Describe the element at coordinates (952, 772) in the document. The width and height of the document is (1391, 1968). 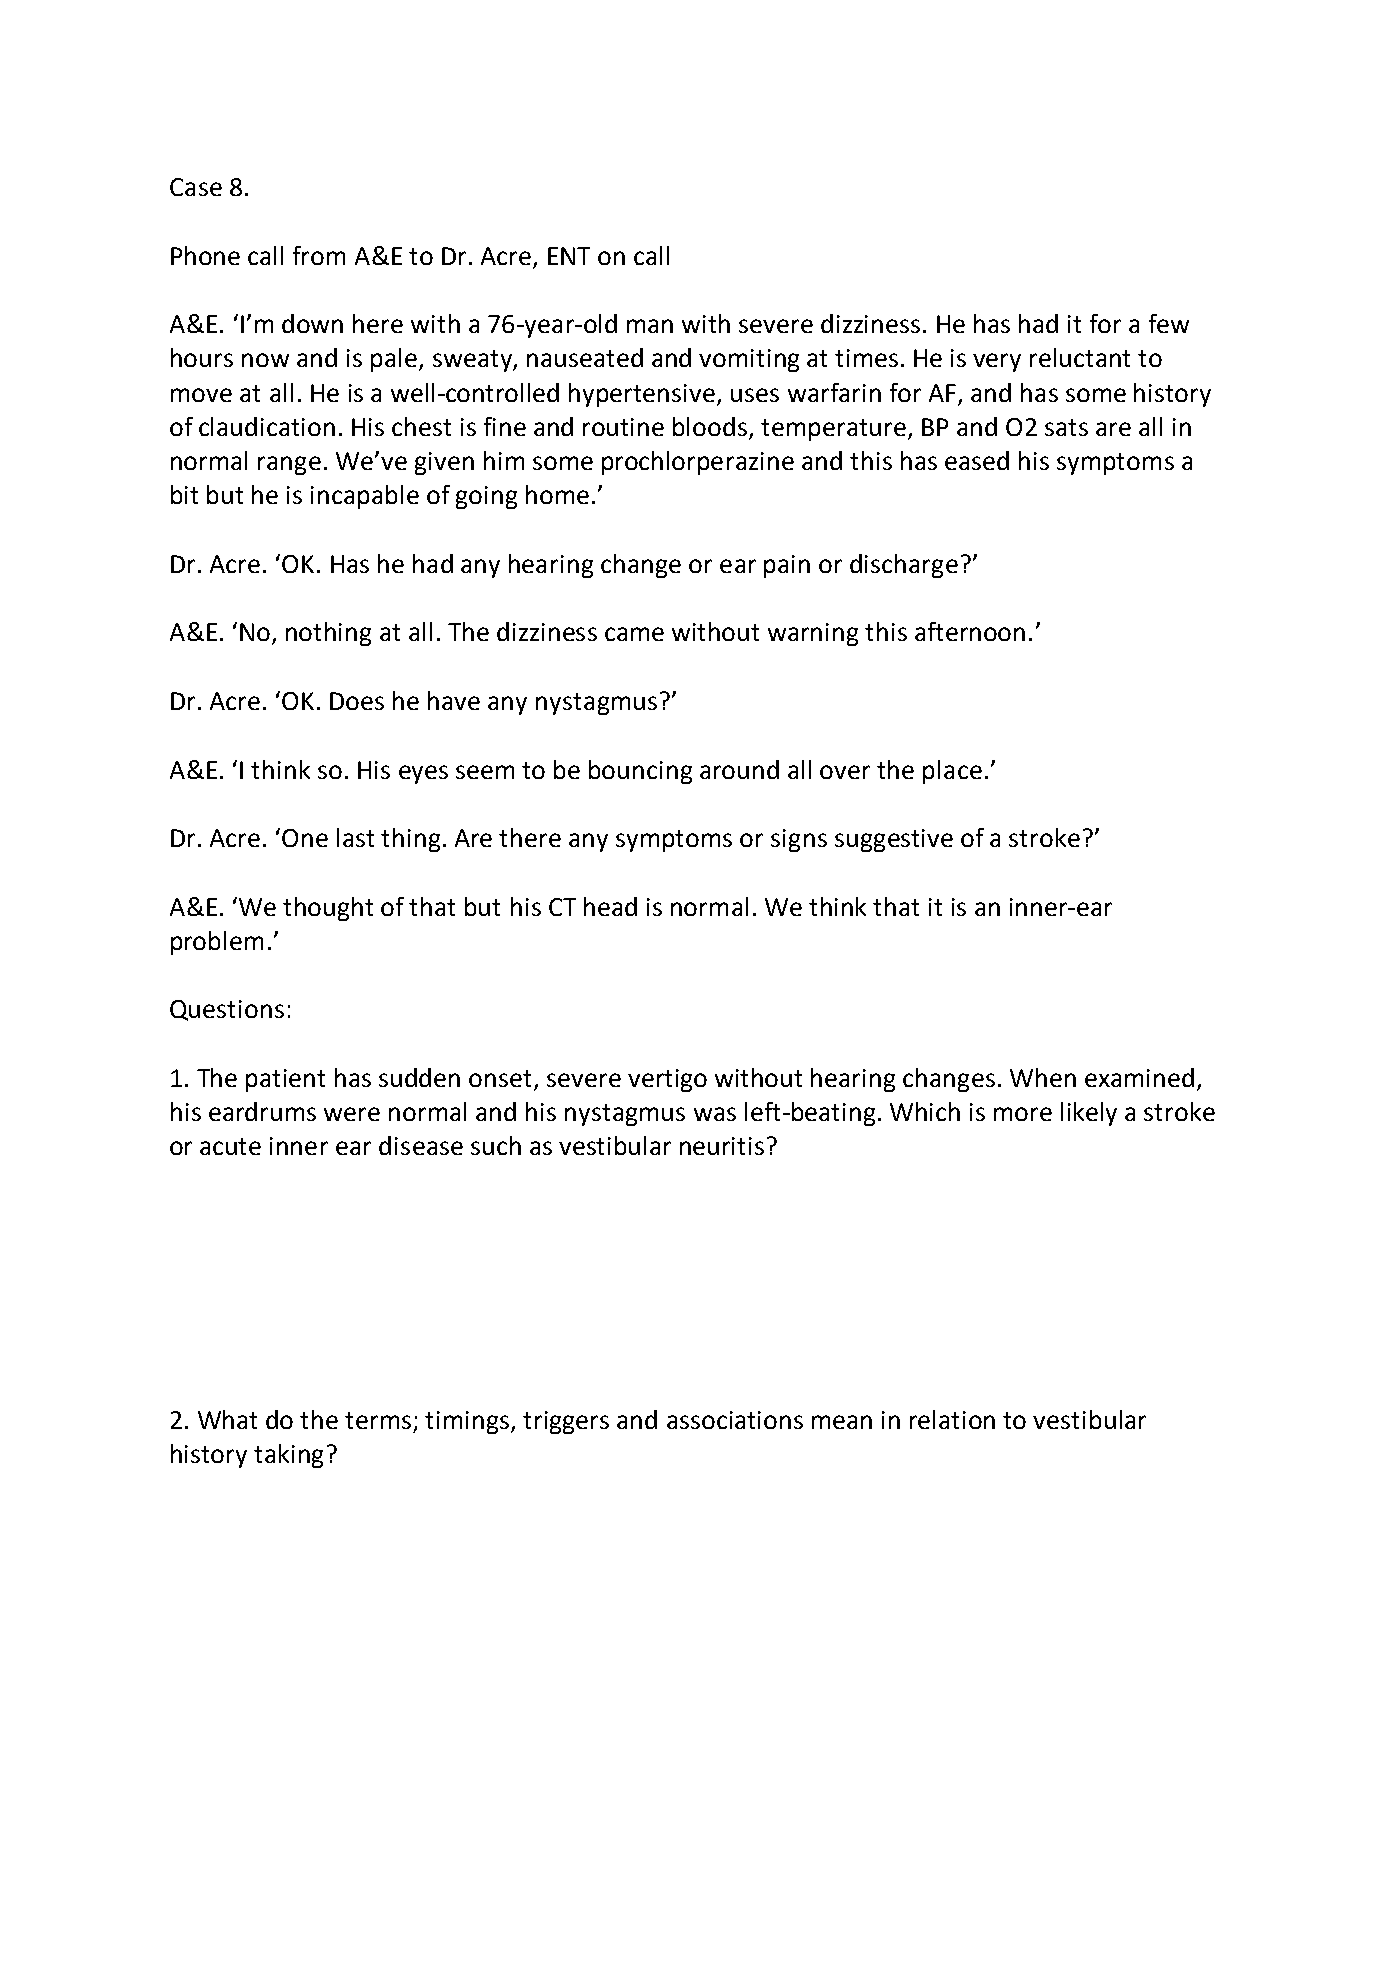
I see `place` at that location.
